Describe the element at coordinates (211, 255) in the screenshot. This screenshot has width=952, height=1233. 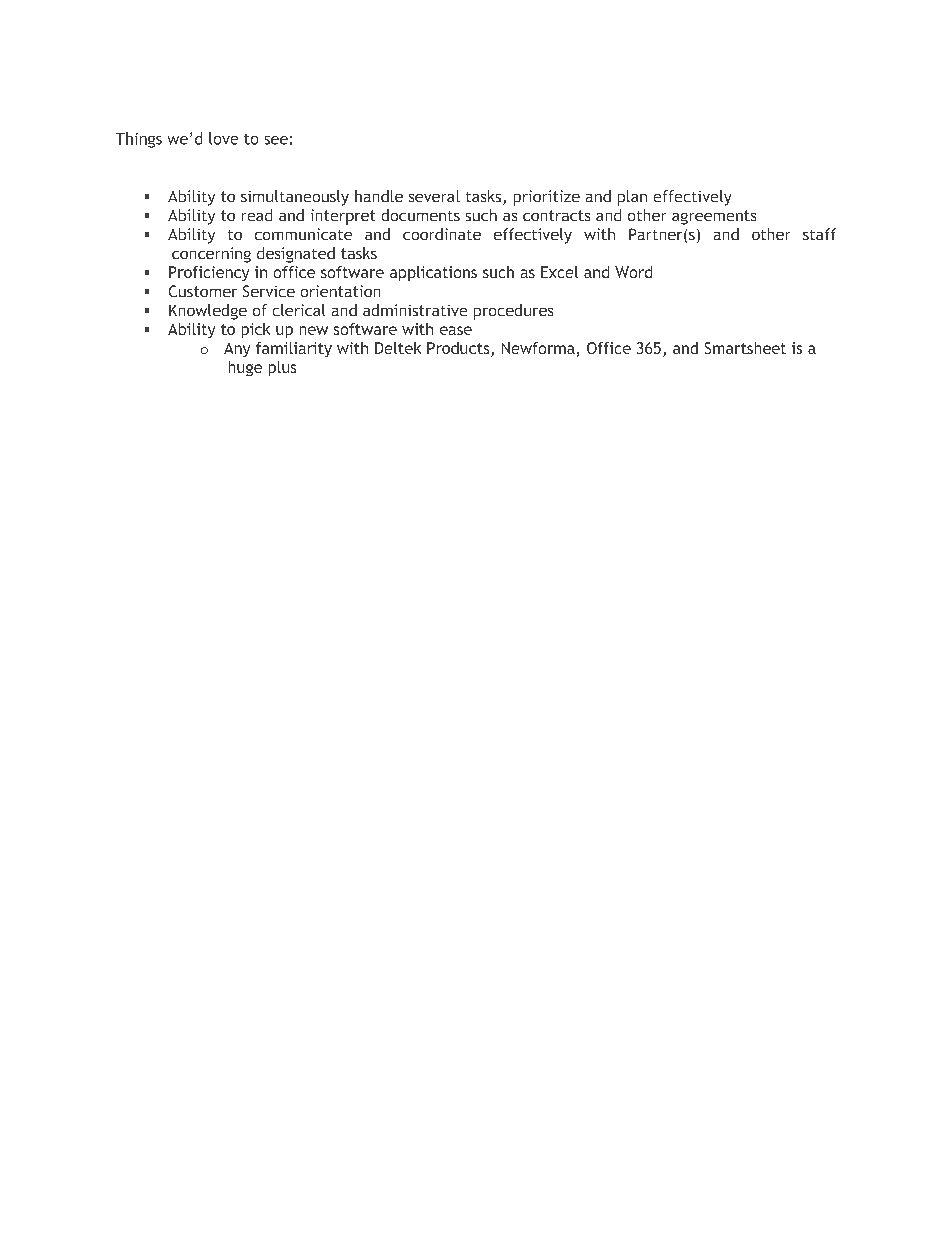
I see `concerning` at that location.
